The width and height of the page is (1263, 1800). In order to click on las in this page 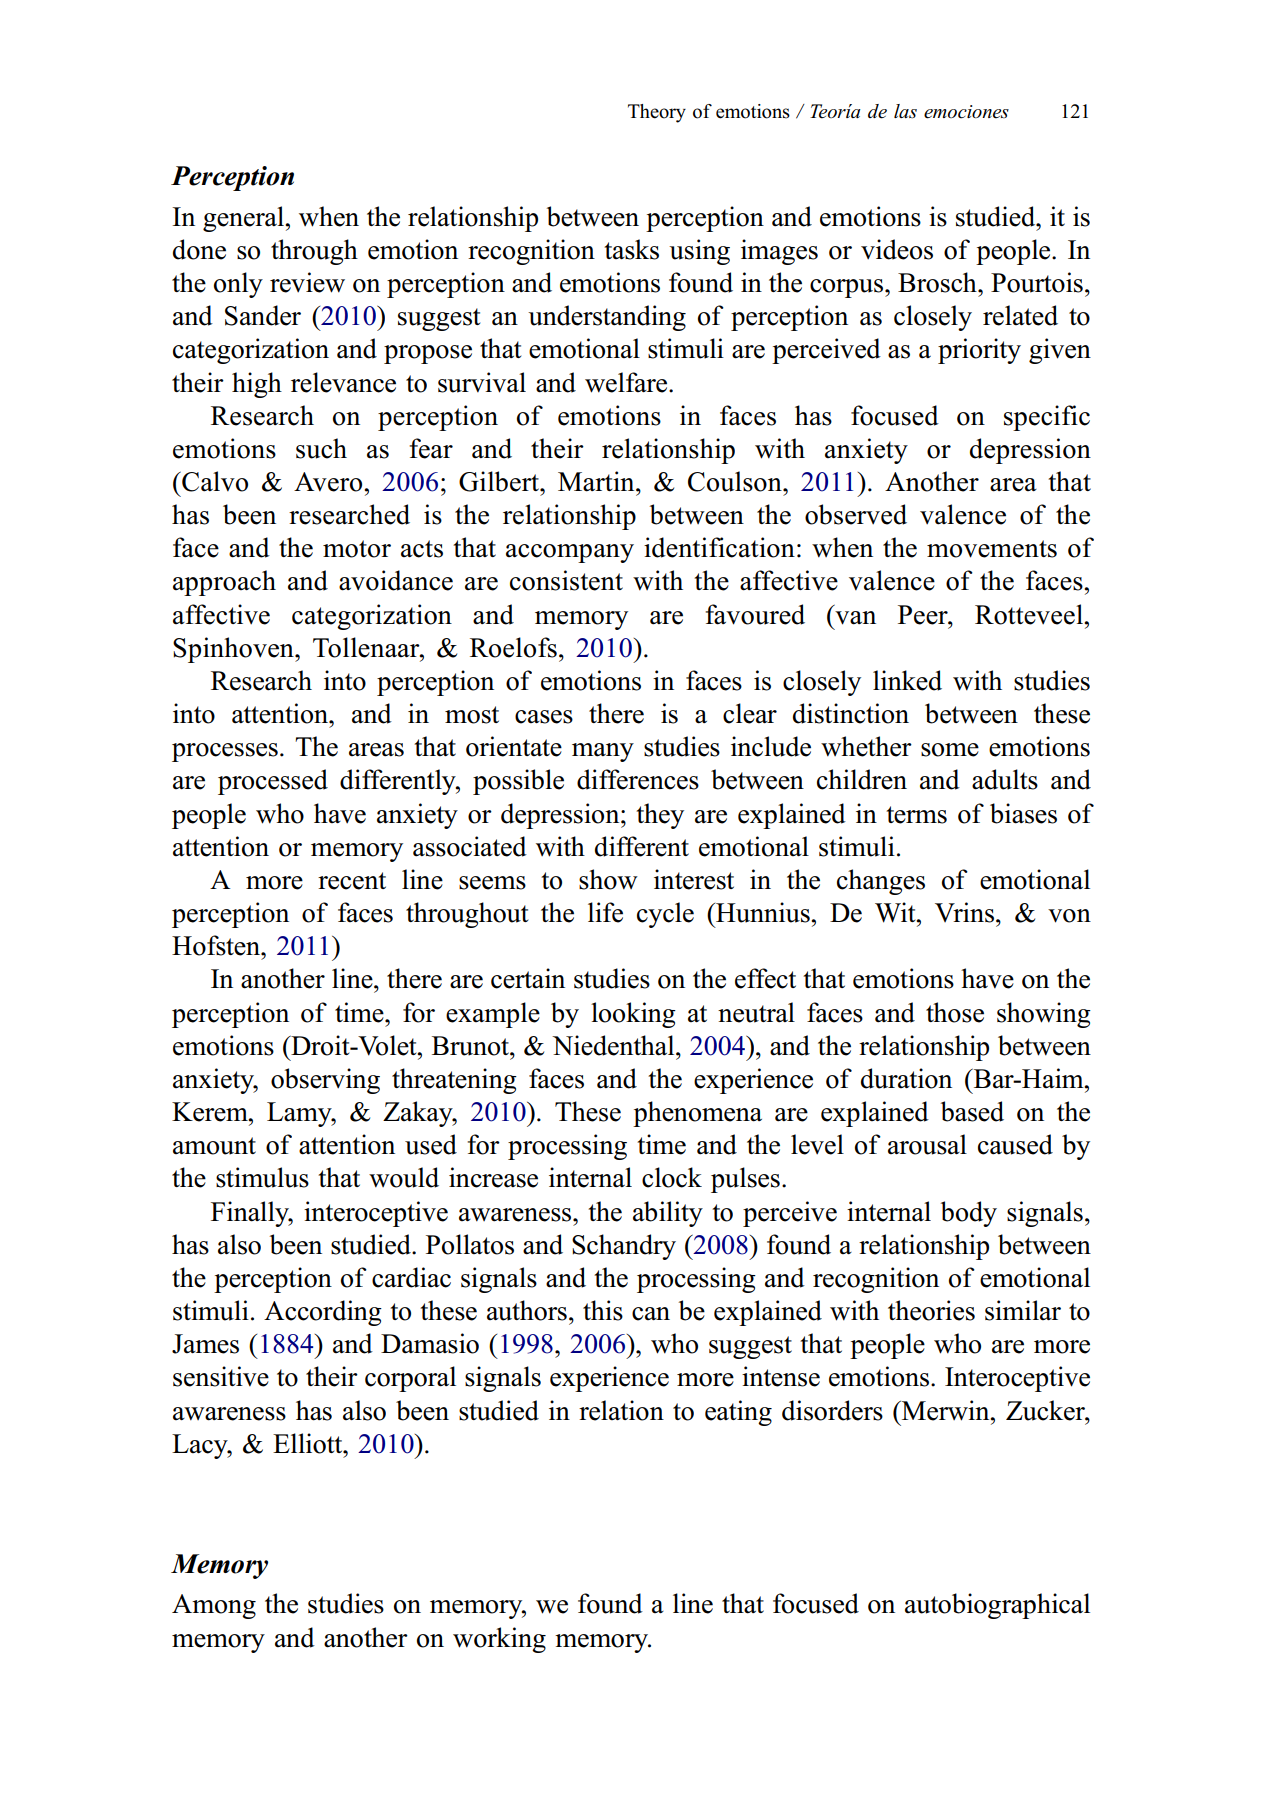, I will do `click(905, 111)`.
